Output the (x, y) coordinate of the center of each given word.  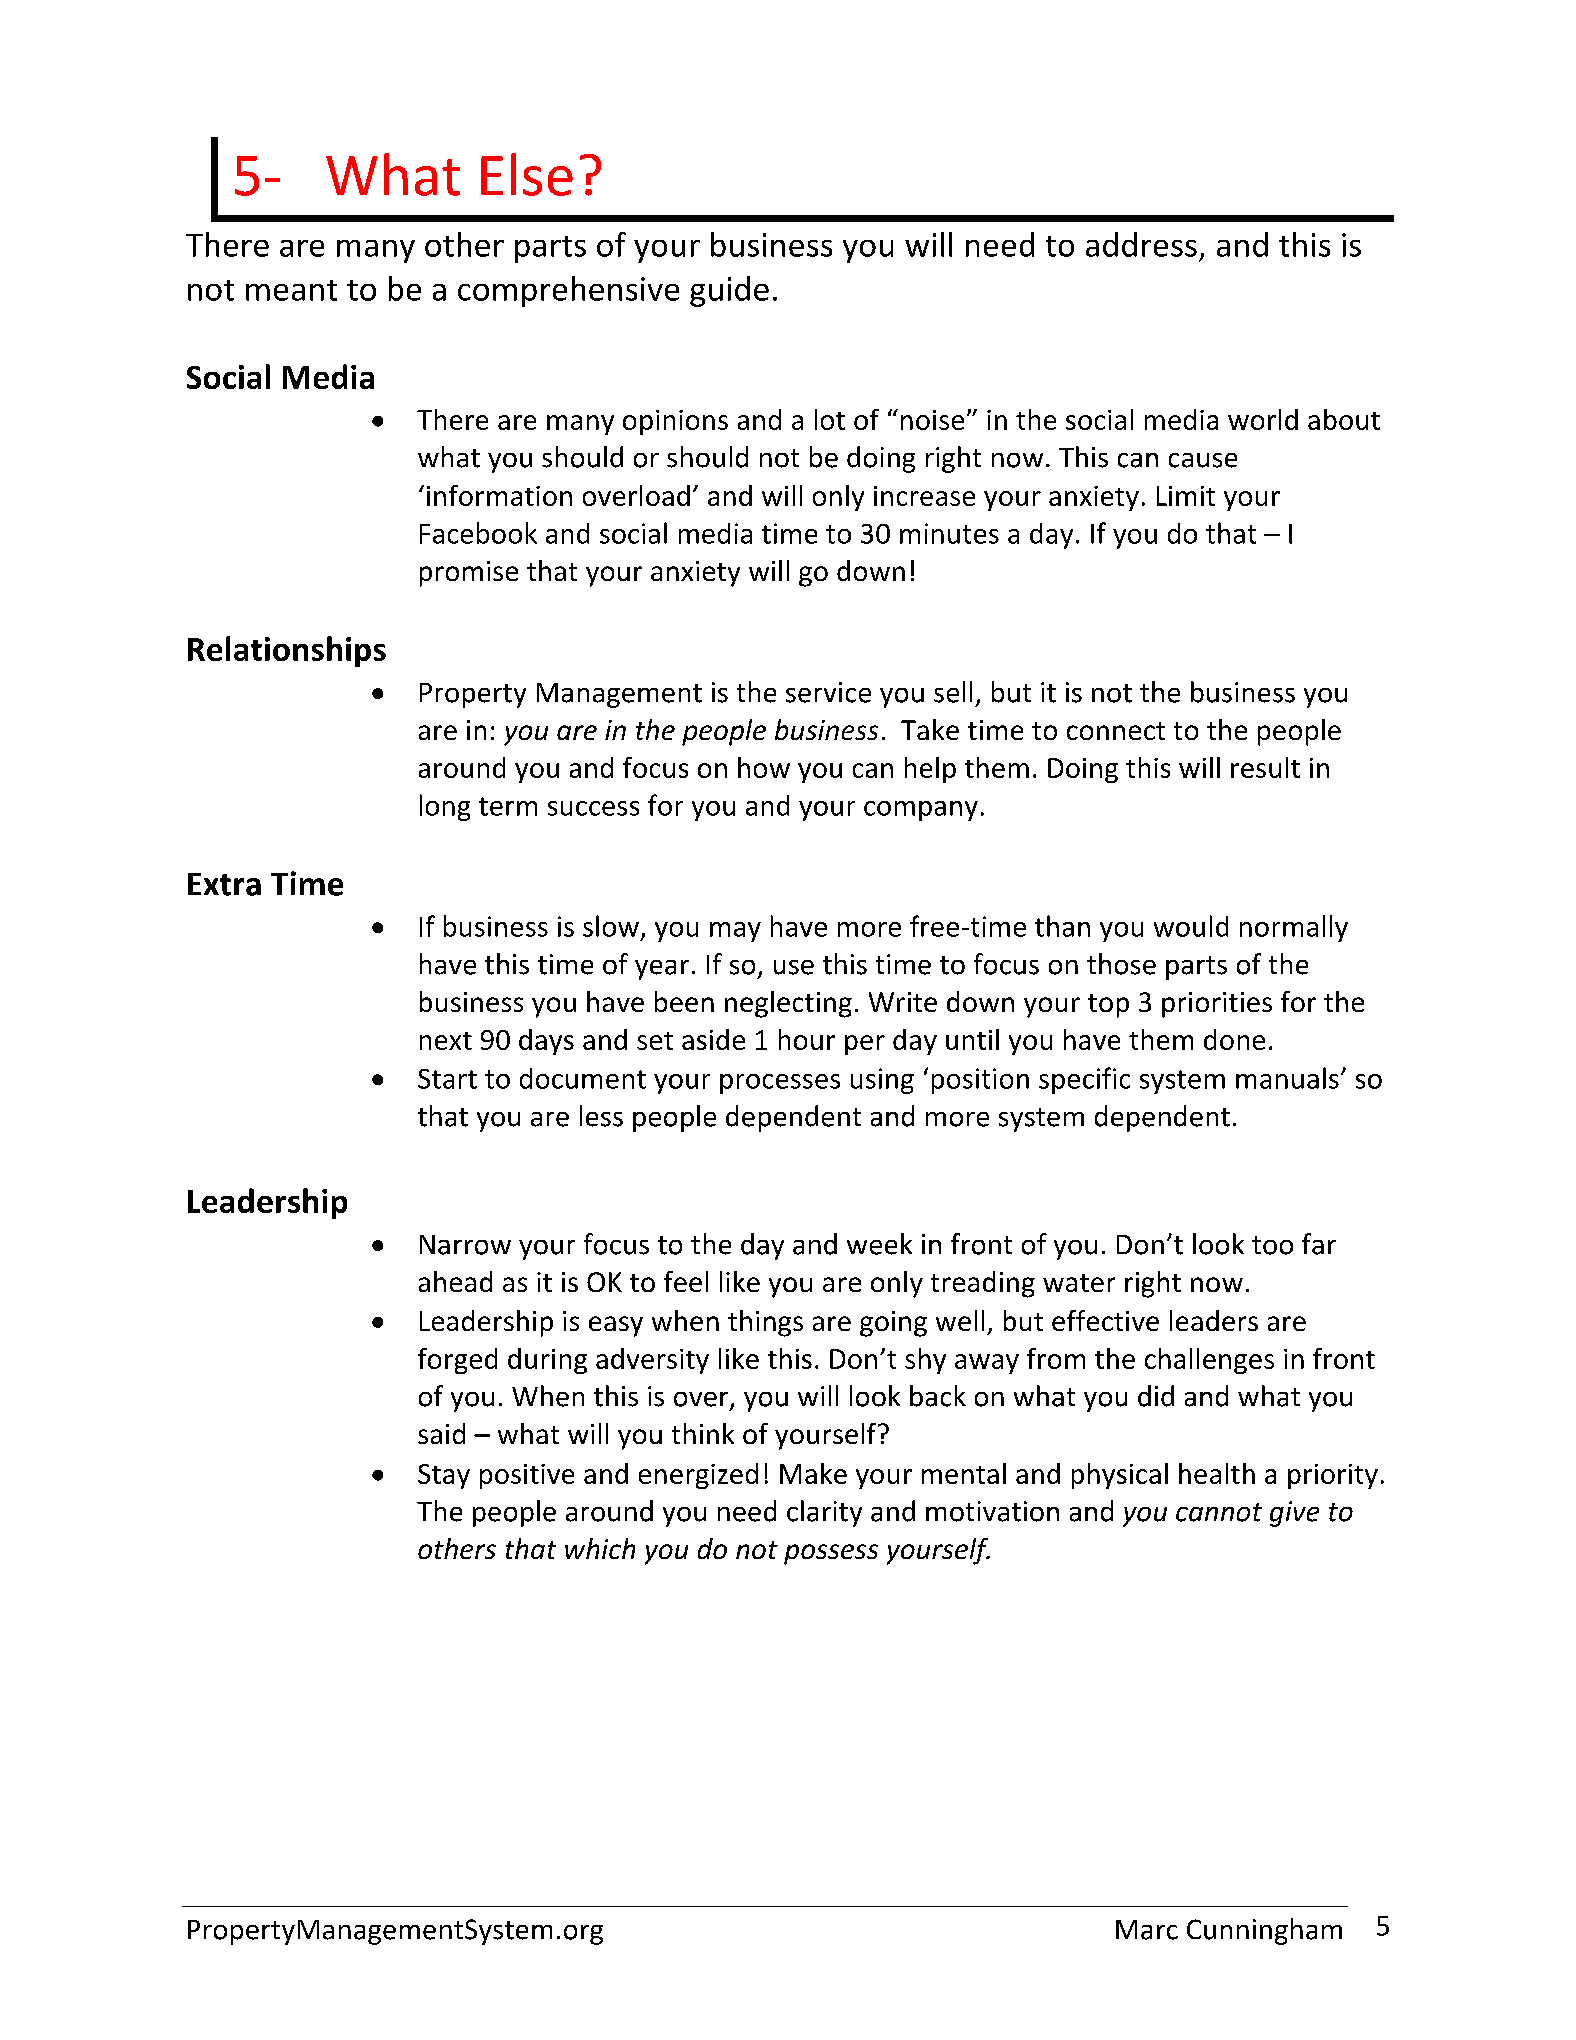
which (600, 1548)
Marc (1147, 1930)
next (446, 1041)
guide (729, 291)
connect (1116, 731)
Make (813, 1473)
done (1234, 1039)
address (1141, 244)
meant (291, 290)
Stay (444, 1476)
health (1217, 1473)
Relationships (287, 651)
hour (807, 1039)
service (828, 692)
